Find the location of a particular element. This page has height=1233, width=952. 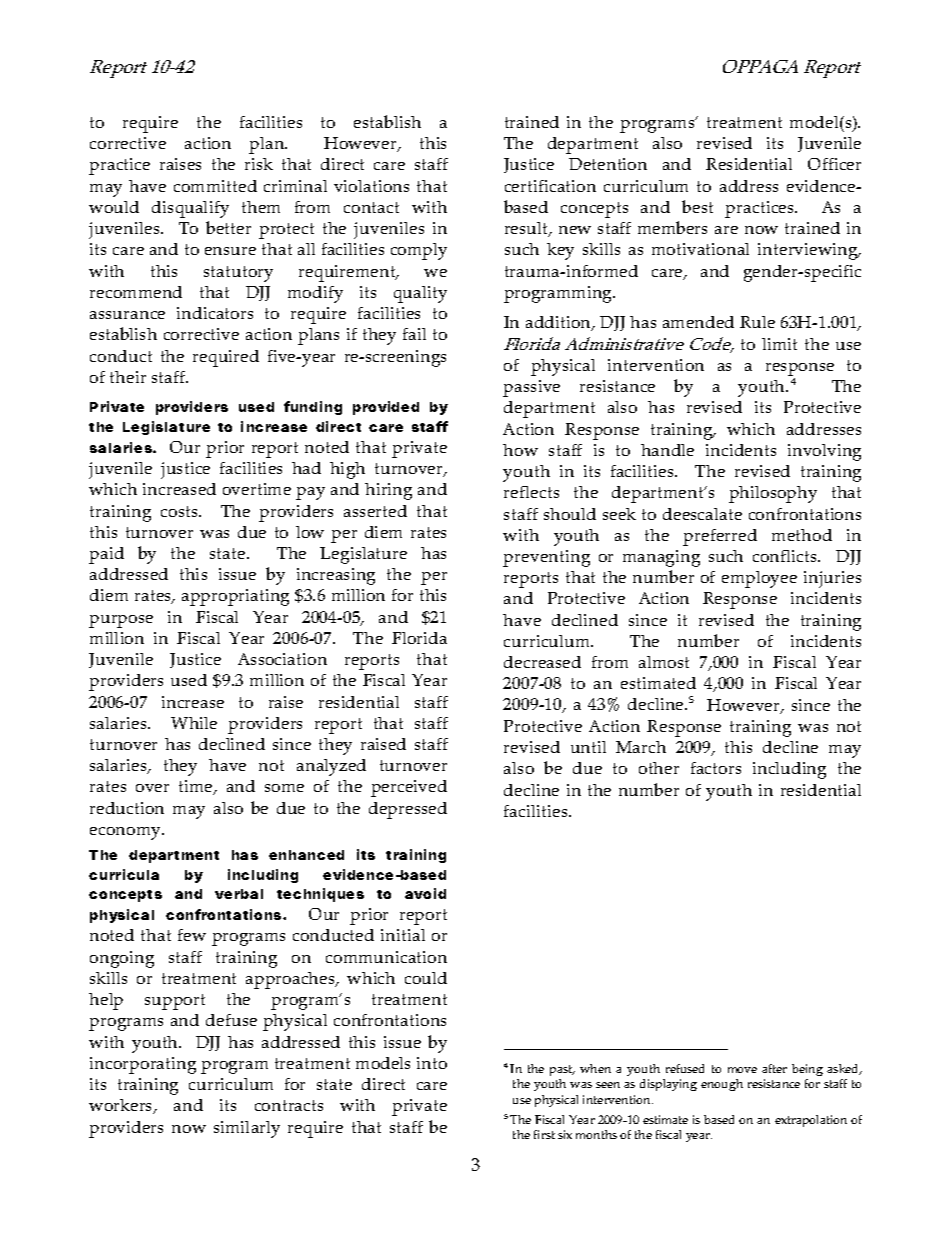

into is located at coordinates (432, 1063).
